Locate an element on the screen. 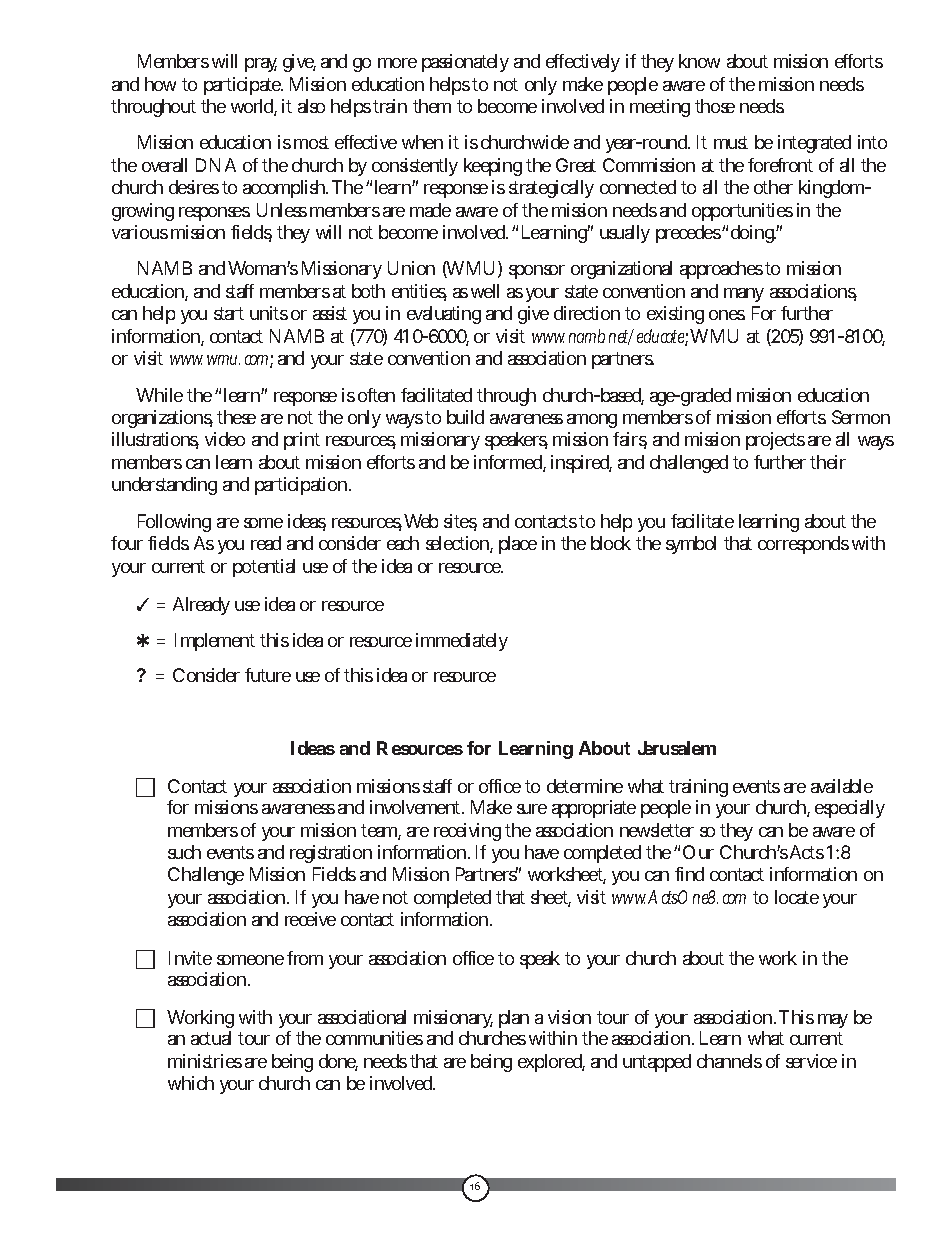 This screenshot has height=1233, width=952. evaluating is located at coordinates (444, 315).
